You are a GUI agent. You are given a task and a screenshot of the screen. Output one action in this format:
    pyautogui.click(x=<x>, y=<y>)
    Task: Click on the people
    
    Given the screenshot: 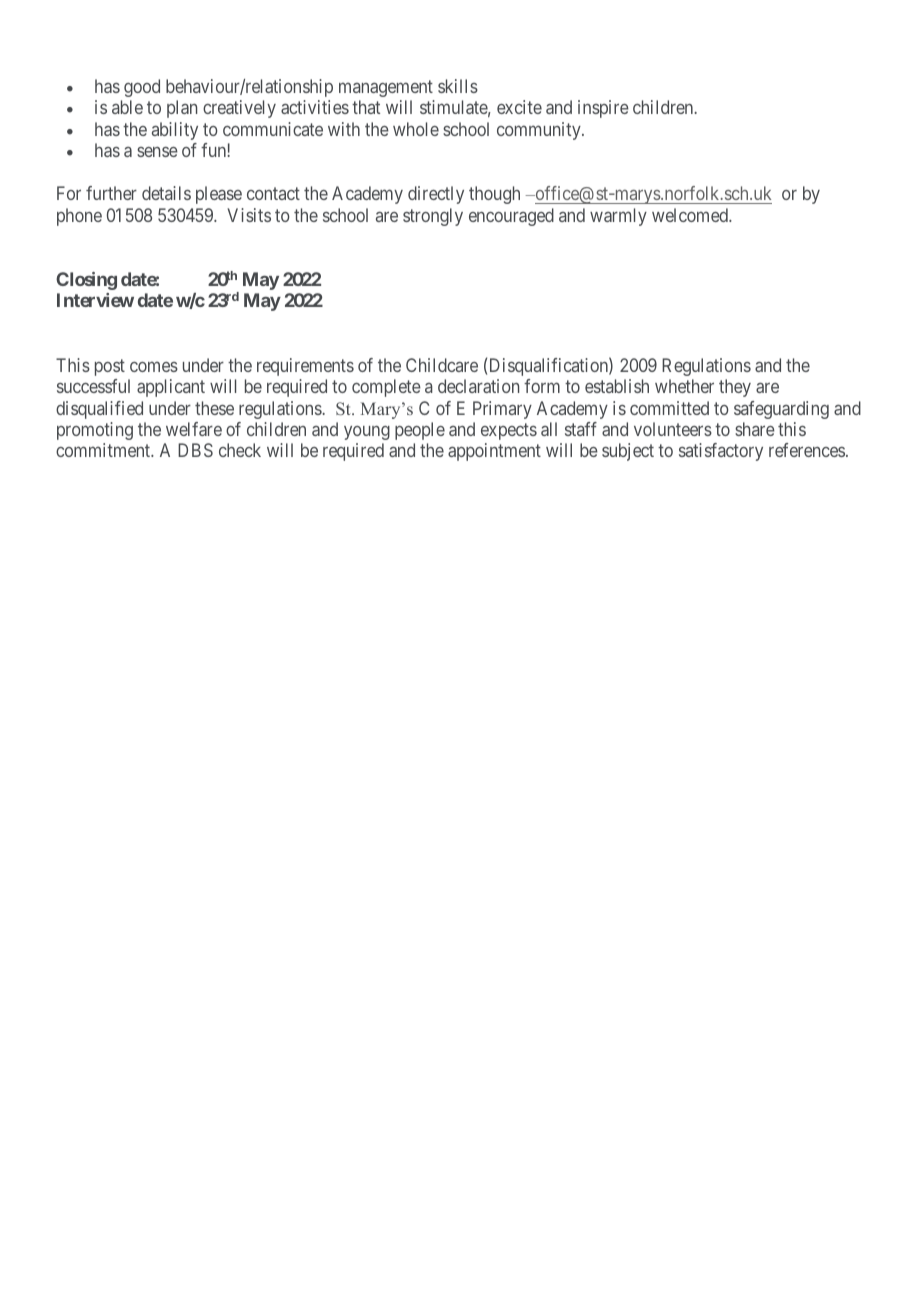 What is the action you would take?
    pyautogui.click(x=420, y=431)
